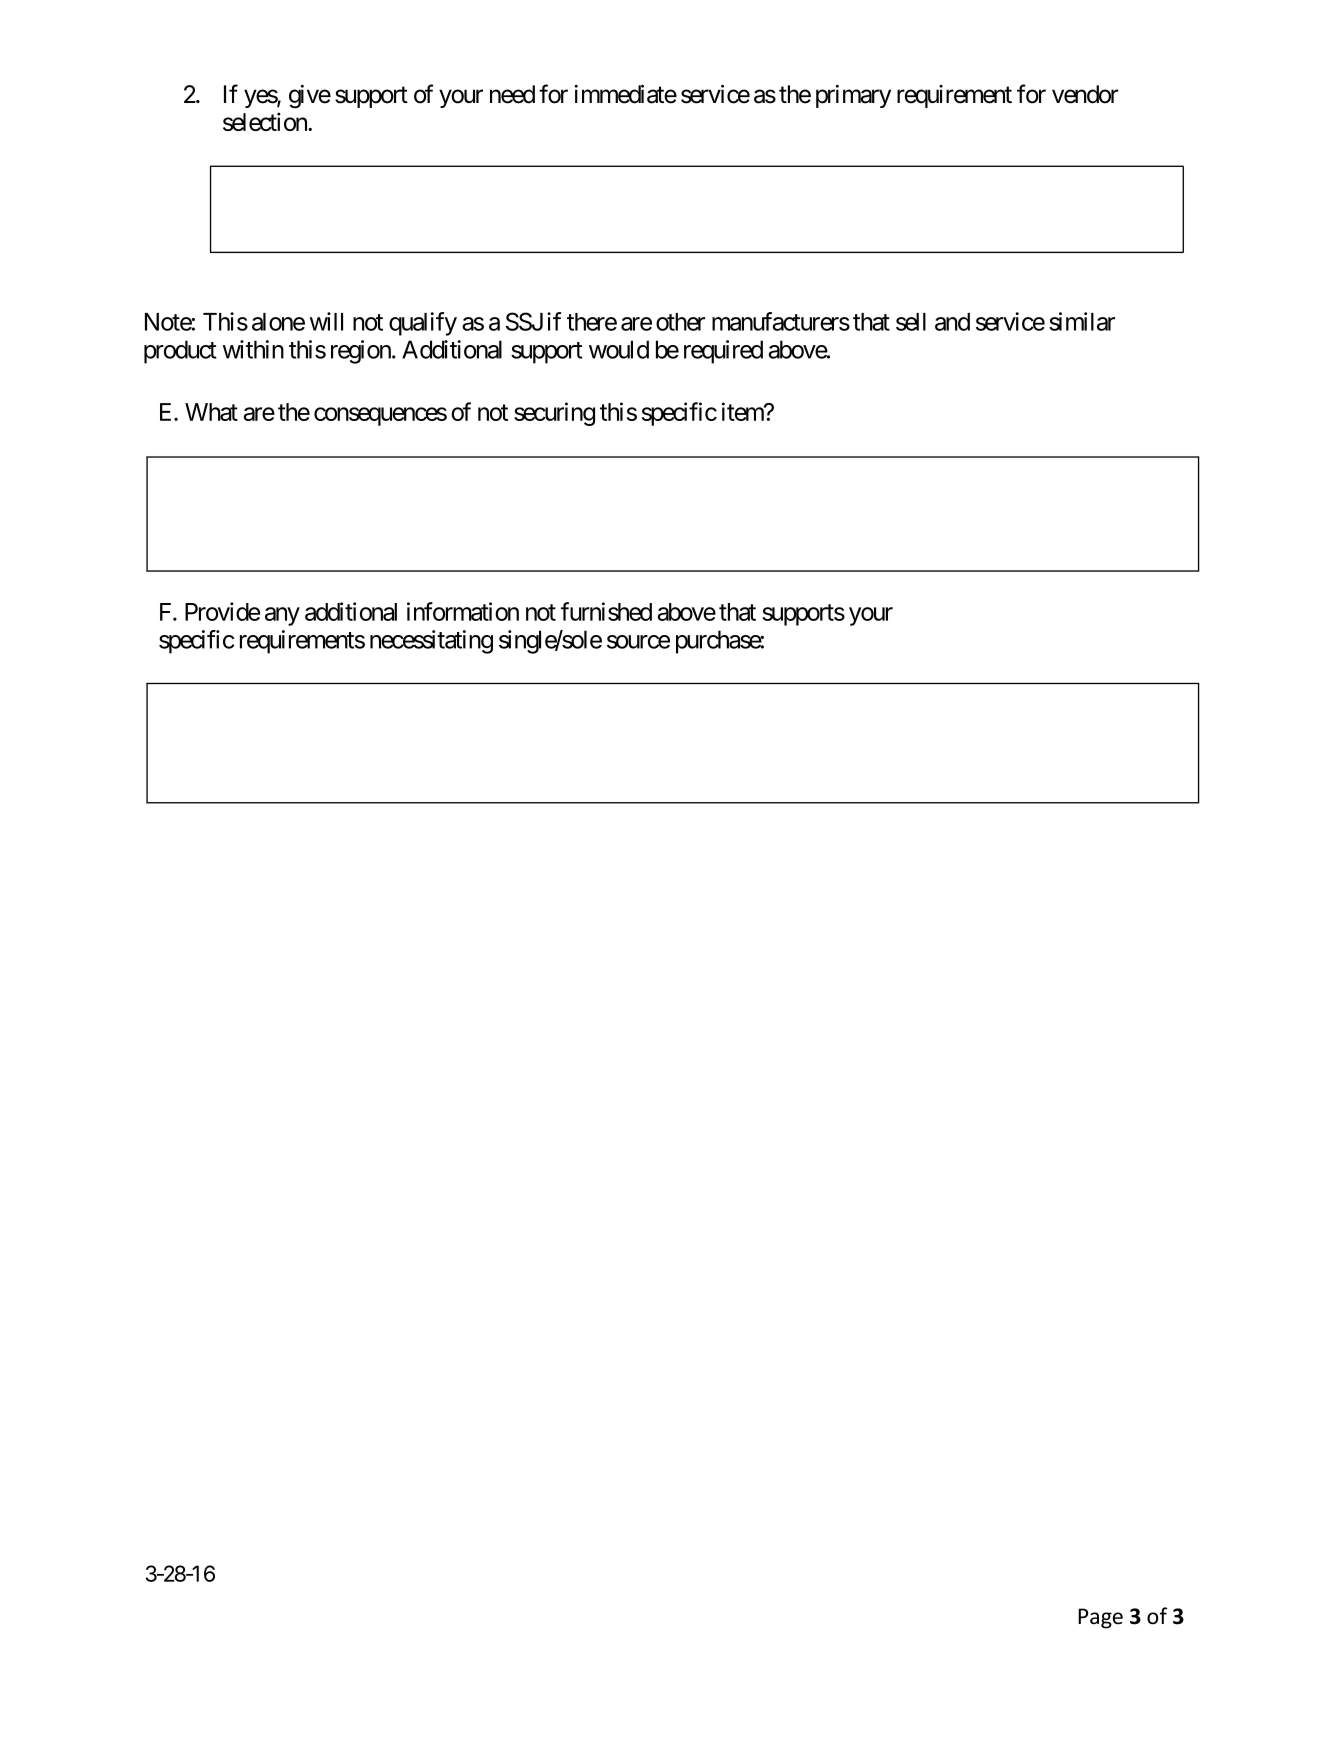  What do you see at coordinates (463, 611) in the screenshot?
I see `information` at bounding box center [463, 611].
